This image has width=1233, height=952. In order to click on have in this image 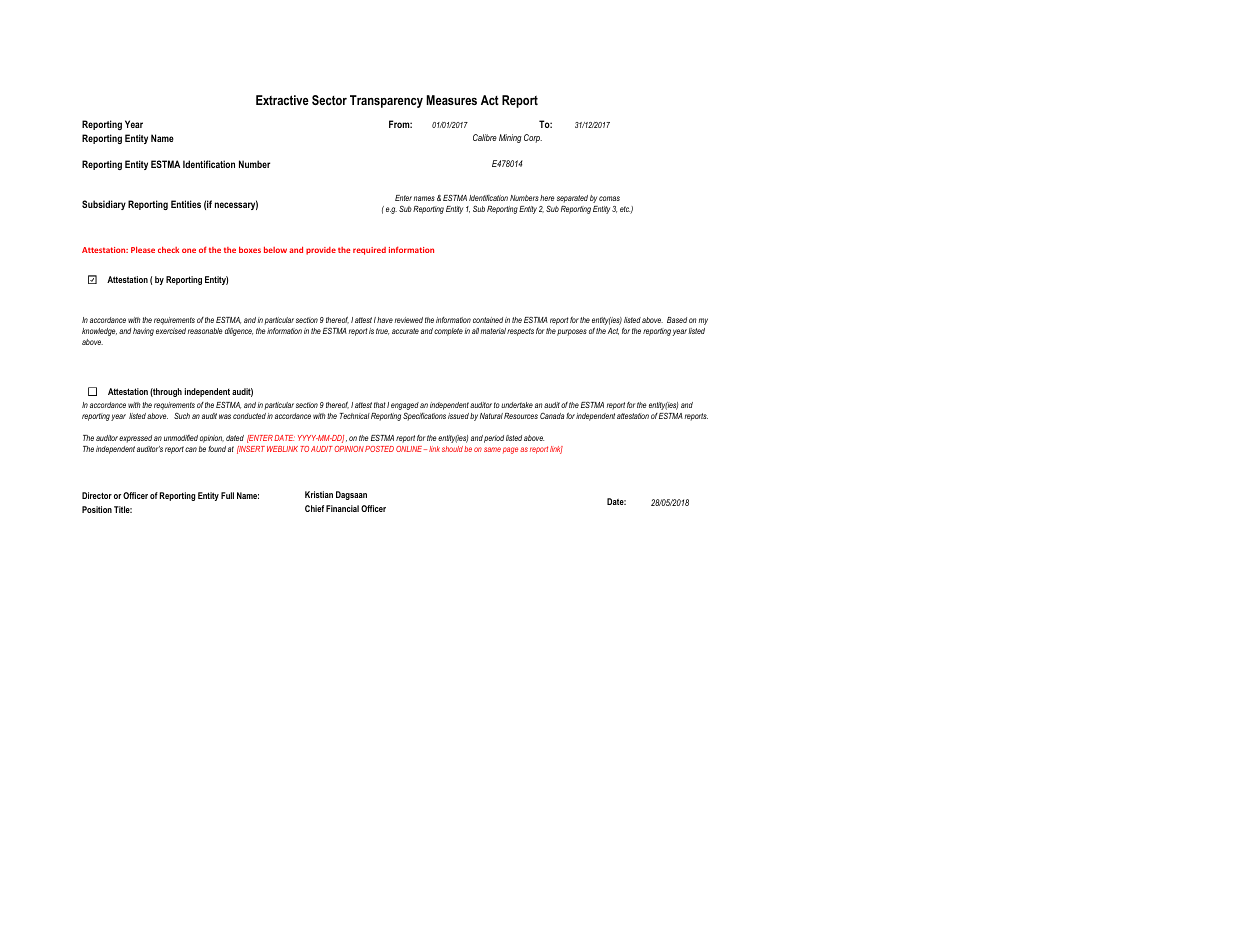, I will do `click(385, 320)`.
